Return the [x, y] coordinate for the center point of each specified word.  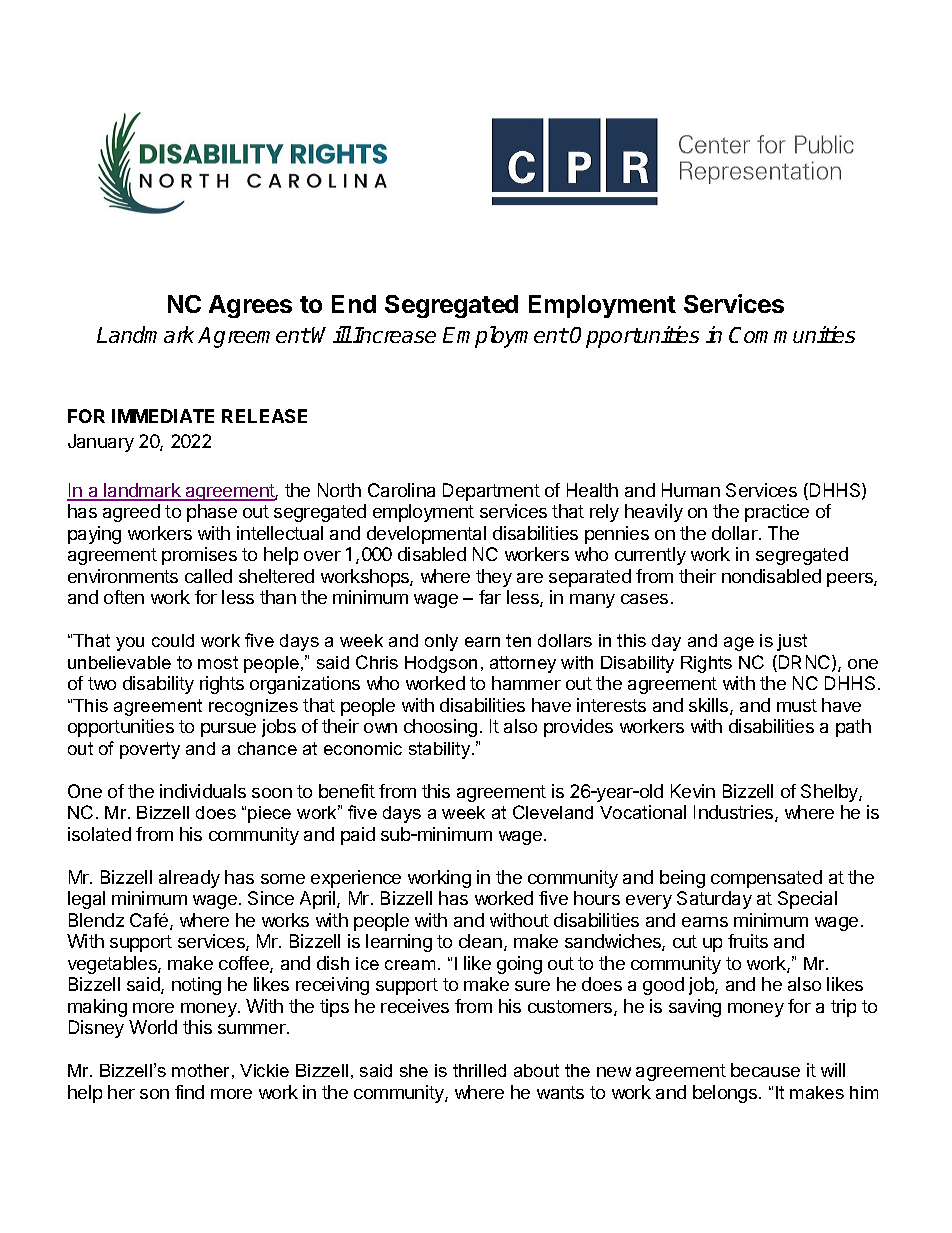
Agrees [250, 306]
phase [212, 513]
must [797, 705]
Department [491, 492]
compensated [766, 879]
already [189, 879]
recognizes [253, 707]
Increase [394, 335]
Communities [792, 334]
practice [777, 513]
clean [480, 941]
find [189, 1092]
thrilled [479, 1070]
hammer [526, 683]
